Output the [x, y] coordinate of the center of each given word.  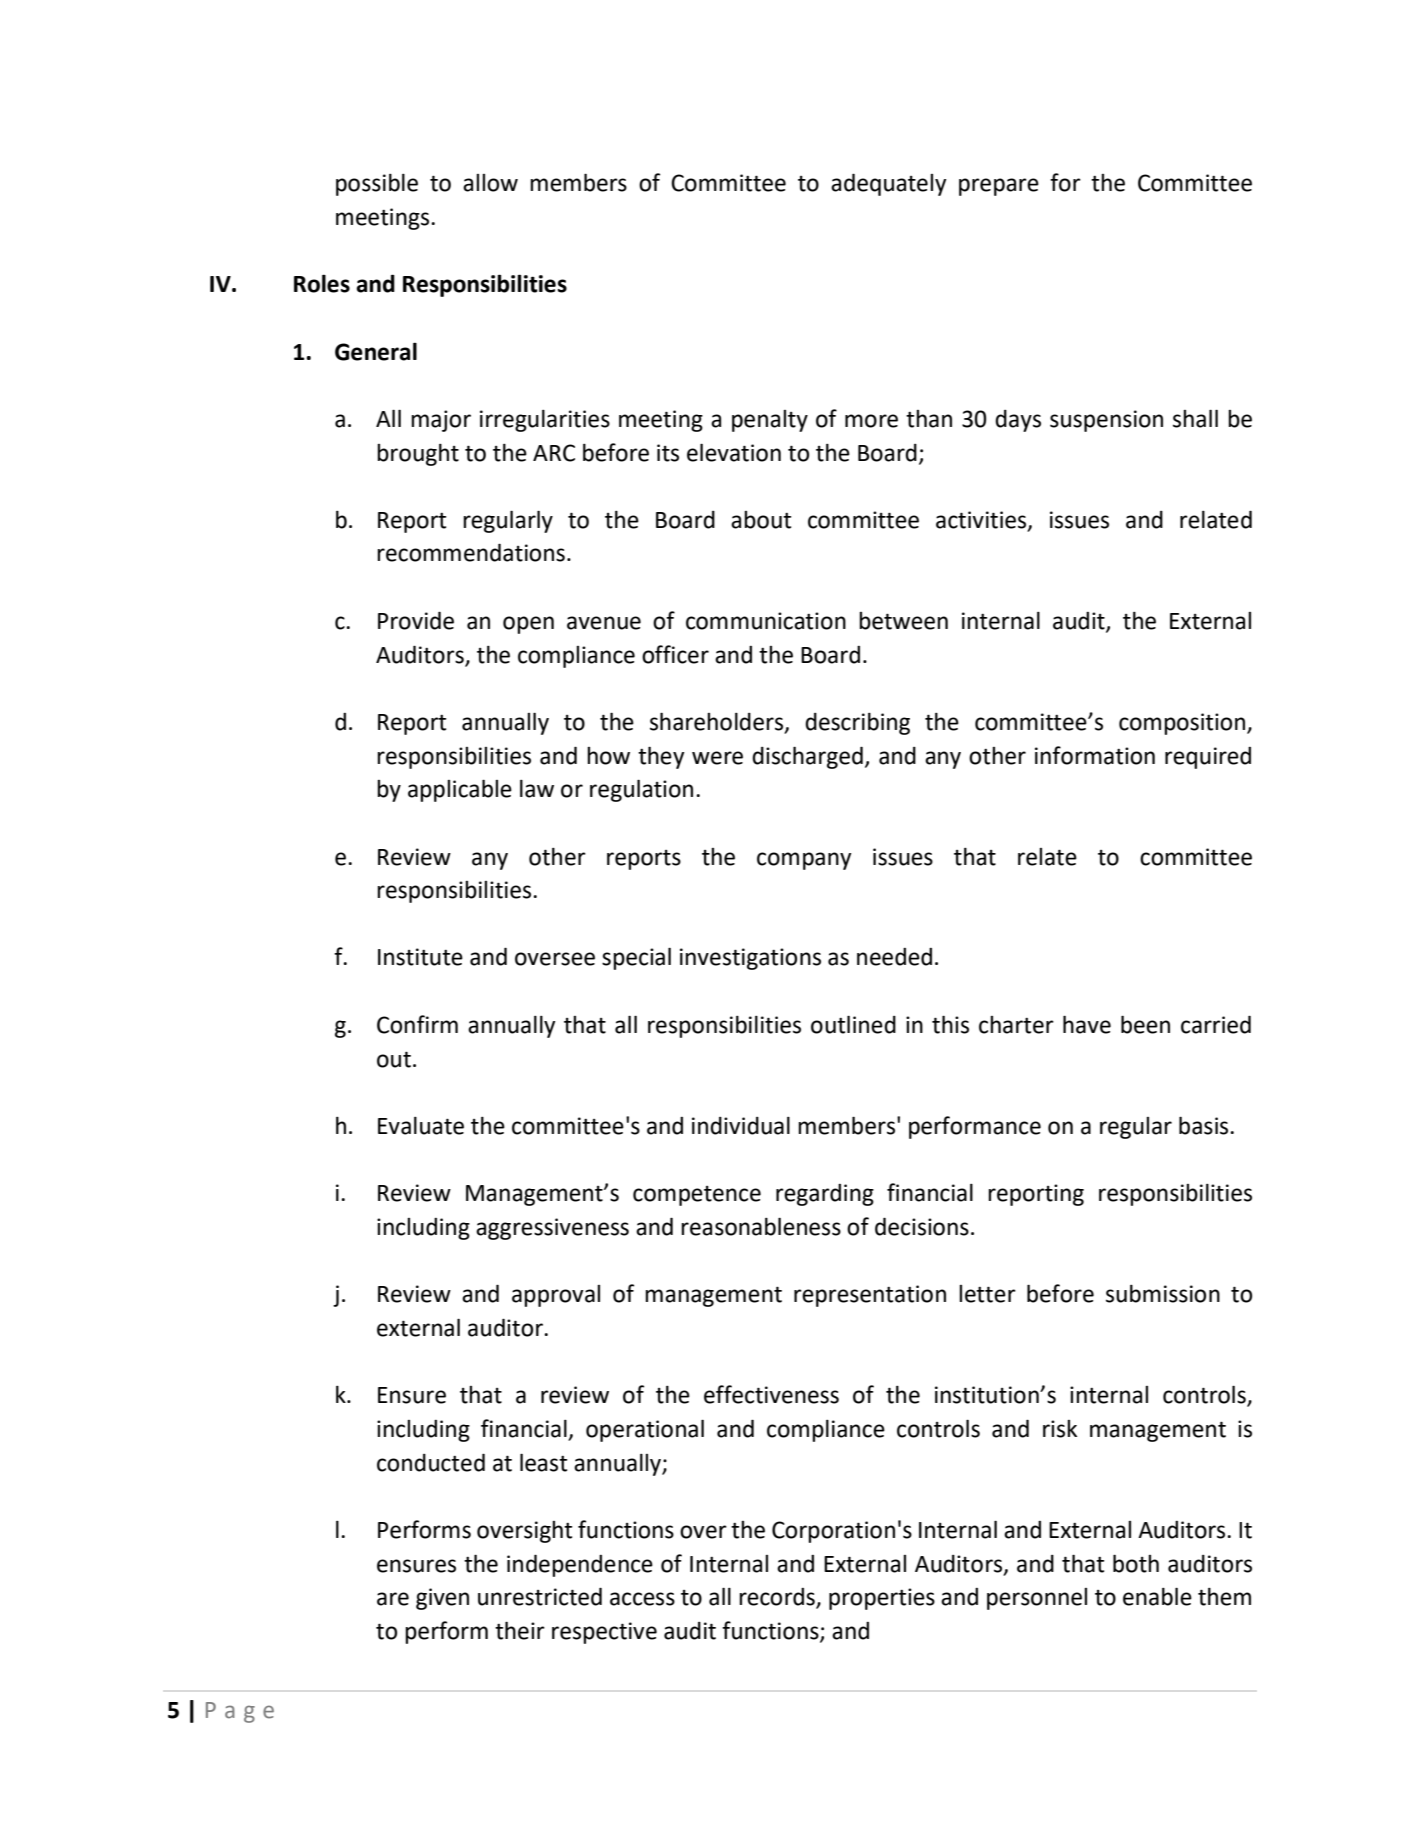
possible [377, 185]
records [778, 1598]
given [442, 1599]
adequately [888, 184]
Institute [420, 957]
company [804, 861]
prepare [999, 187]
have [1087, 1024]
